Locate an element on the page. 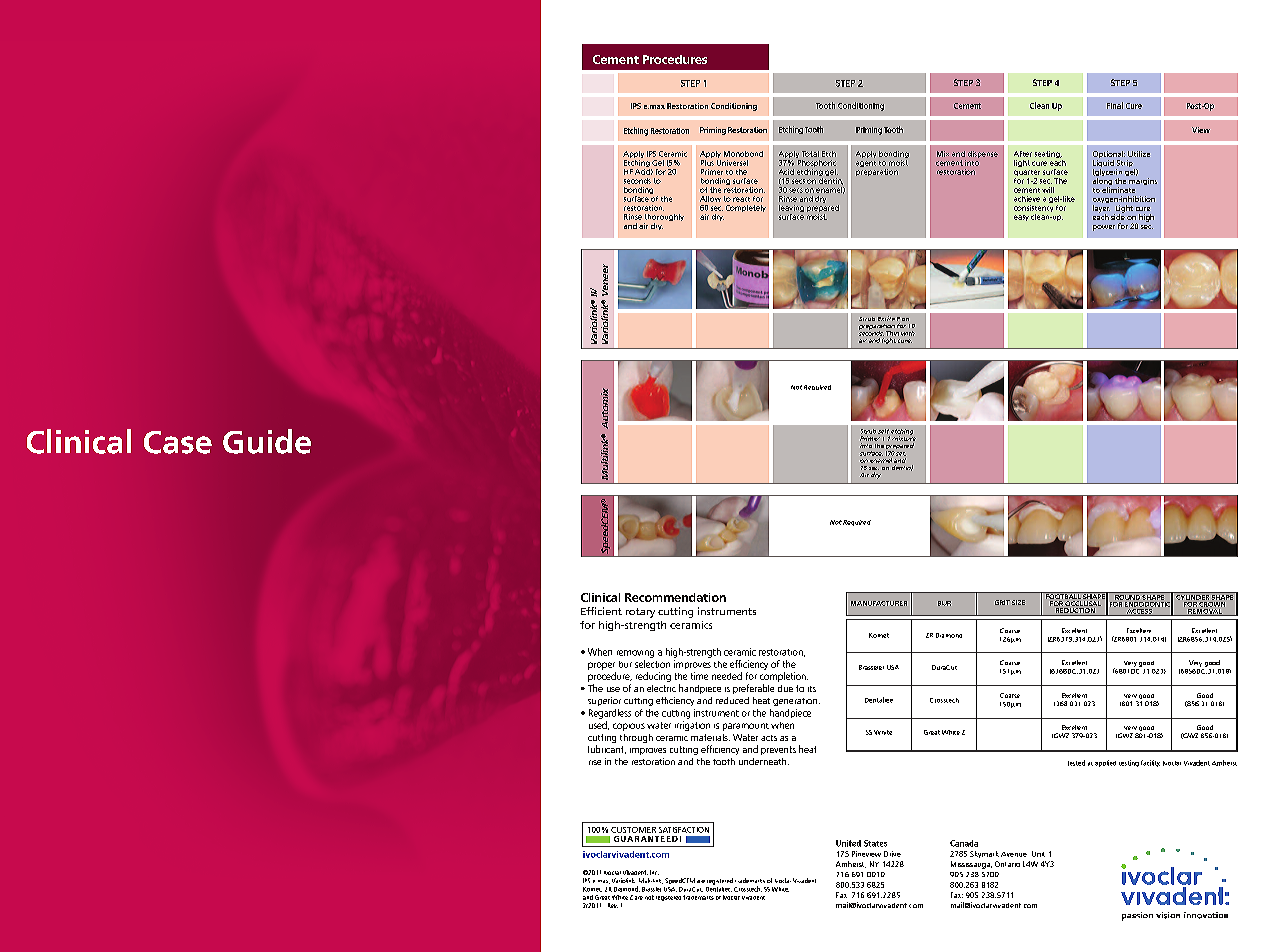 Image resolution: width=1277 pixels, height=952 pixels. Plus is located at coordinates (707, 161).
